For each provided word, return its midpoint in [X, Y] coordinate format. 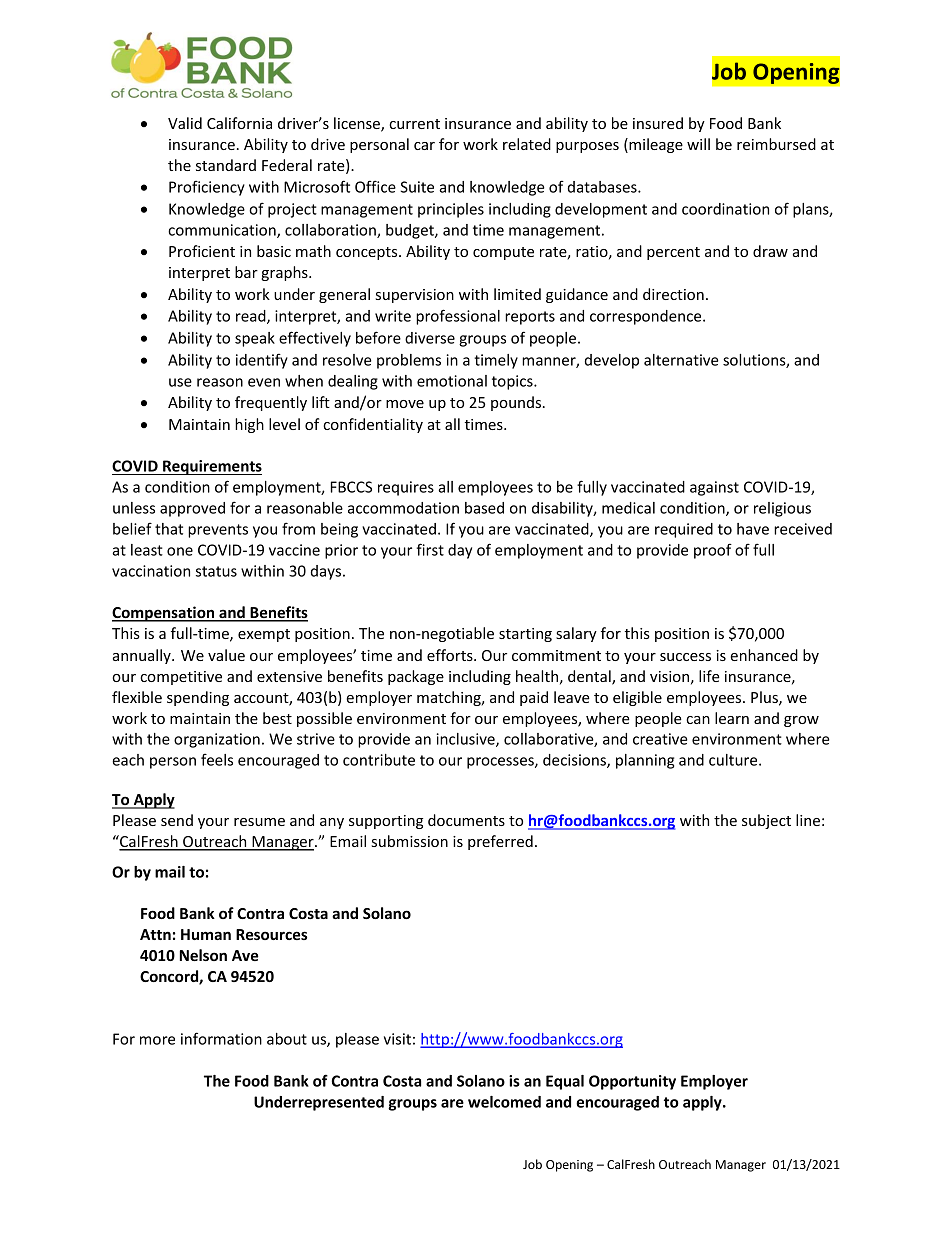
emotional [452, 381]
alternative [681, 360]
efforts [451, 655]
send [177, 820]
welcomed [504, 1102]
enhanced [764, 655]
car [424, 146]
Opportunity [632, 1082]
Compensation [164, 614]
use [180, 382]
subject [766, 821]
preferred [500, 842]
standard [226, 165]
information [221, 1038]
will [698, 144]
